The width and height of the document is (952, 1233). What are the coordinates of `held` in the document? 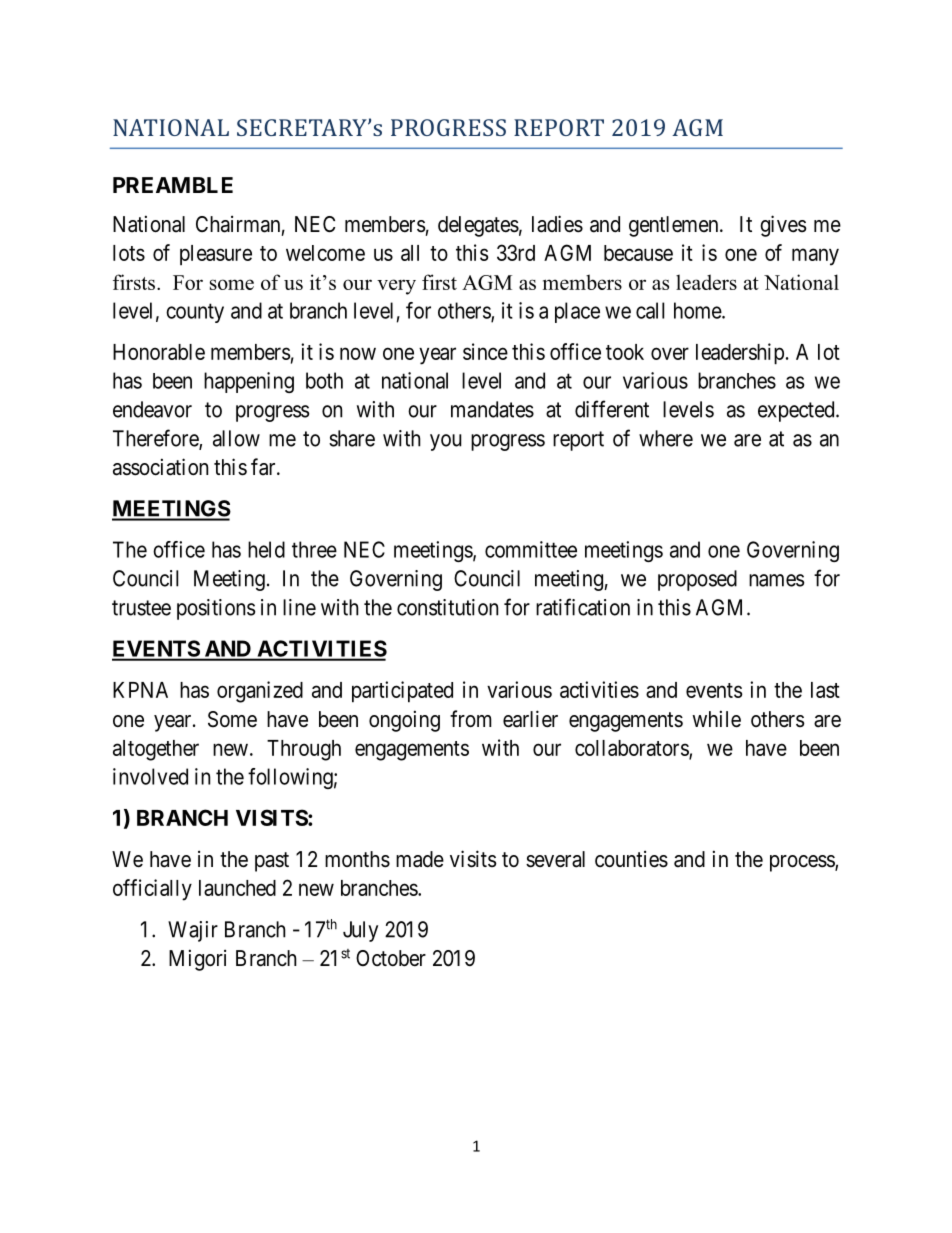 It's located at (266, 549).
